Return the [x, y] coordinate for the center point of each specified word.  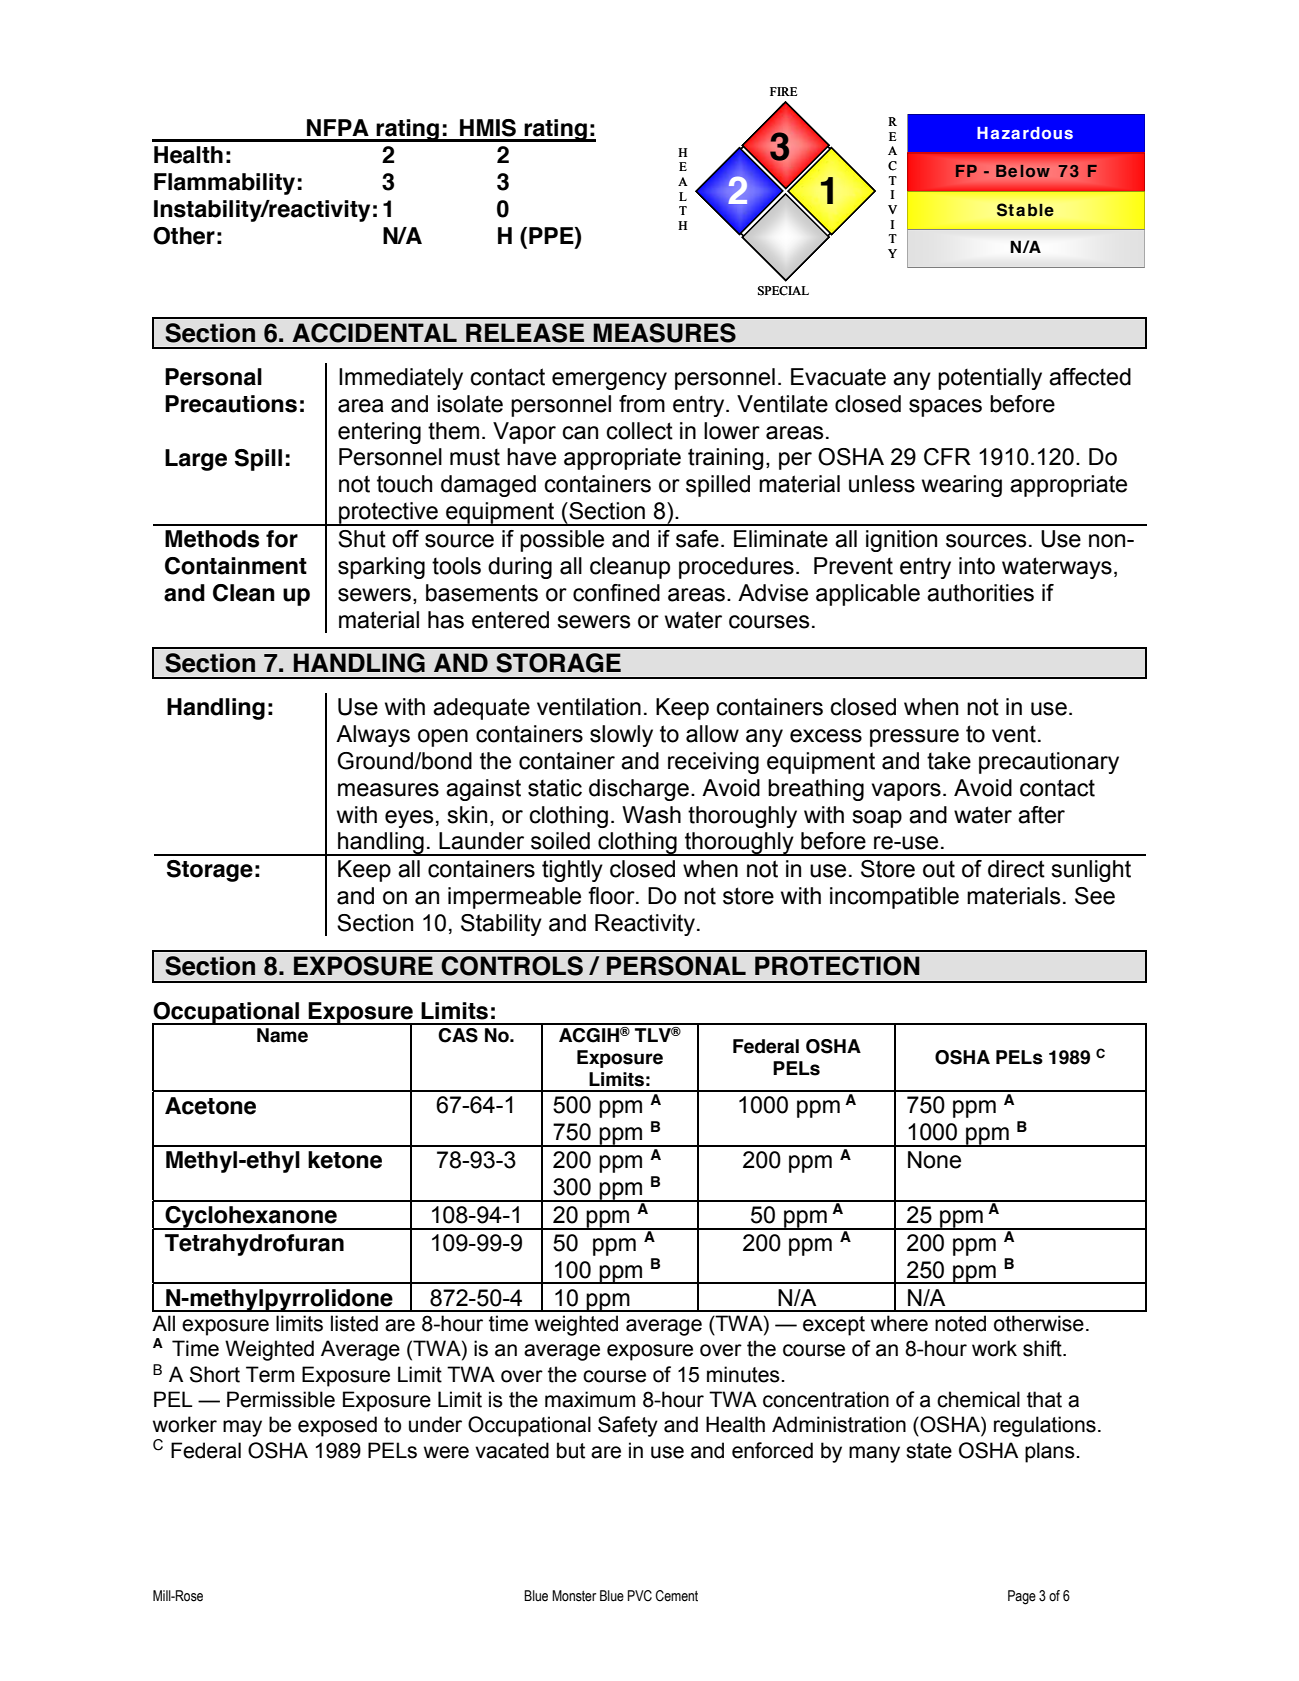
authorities [980, 593]
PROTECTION [837, 966]
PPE [552, 235]
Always [373, 736]
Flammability [224, 184]
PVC [640, 1596]
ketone [345, 1160]
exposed [337, 1426]
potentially [990, 379]
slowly [621, 736]
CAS [458, 1035]
